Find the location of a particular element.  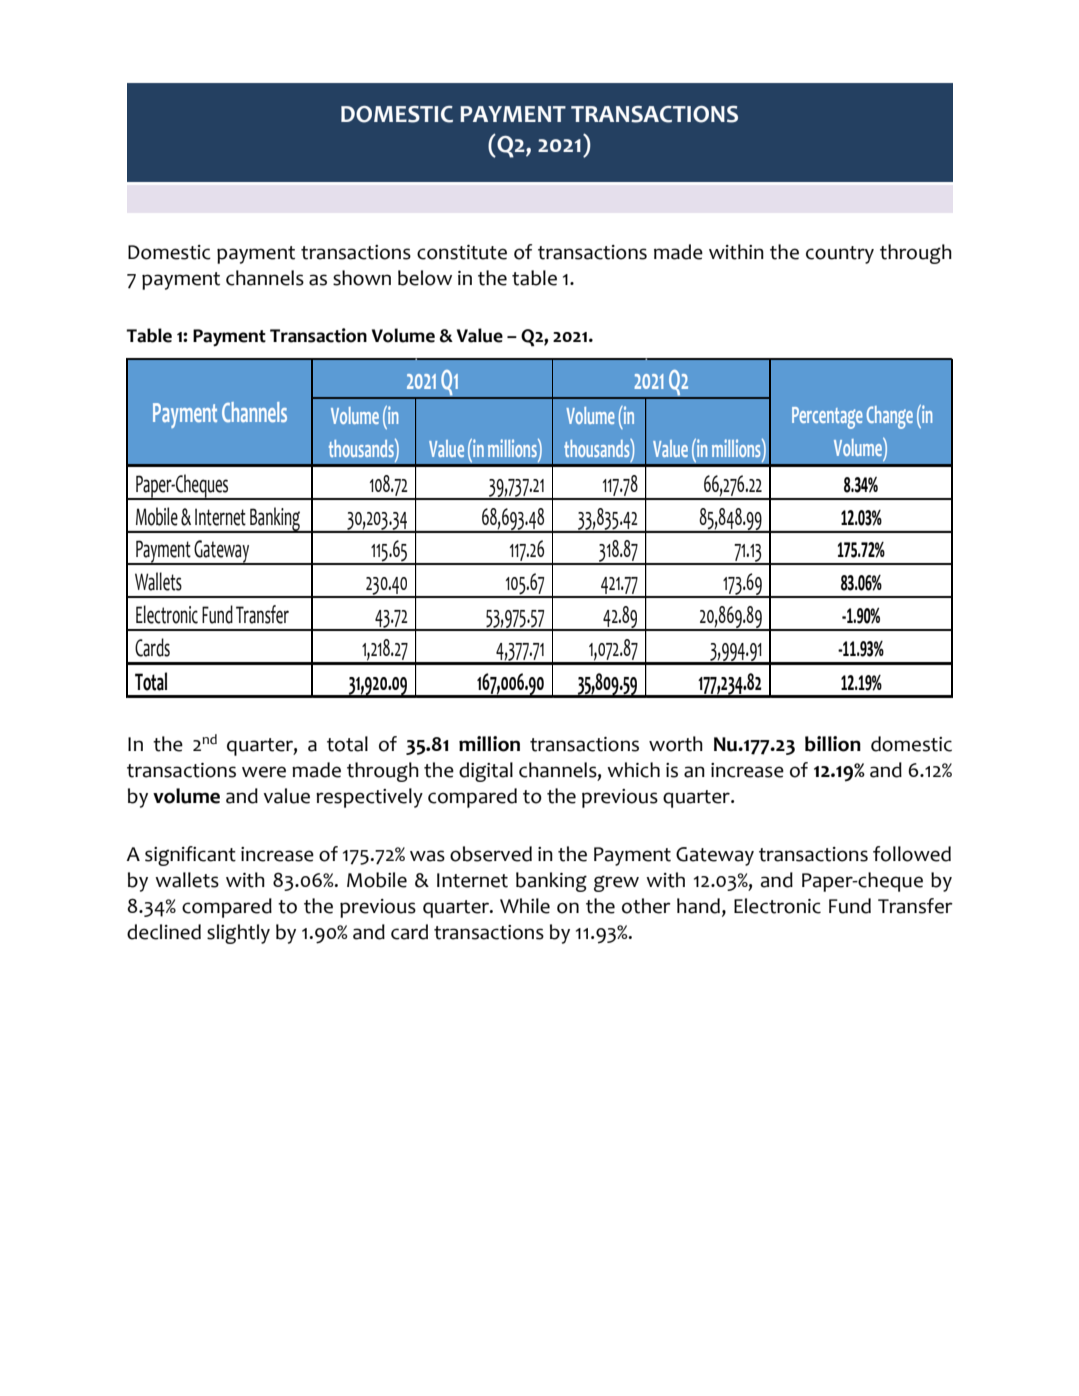

constitute is located at coordinates (462, 252).
